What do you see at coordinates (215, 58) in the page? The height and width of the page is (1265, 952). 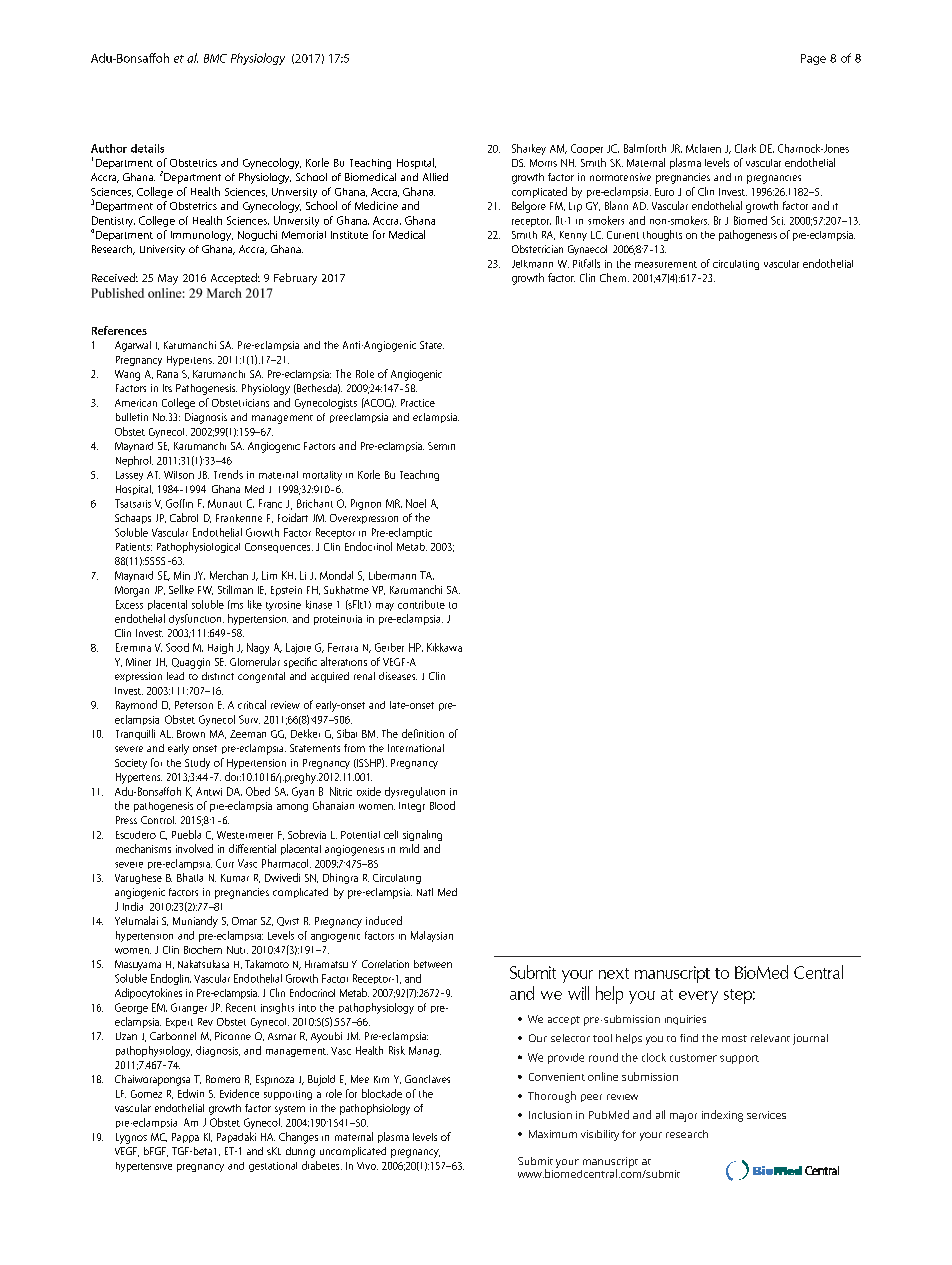 I see `BMC` at bounding box center [215, 58].
